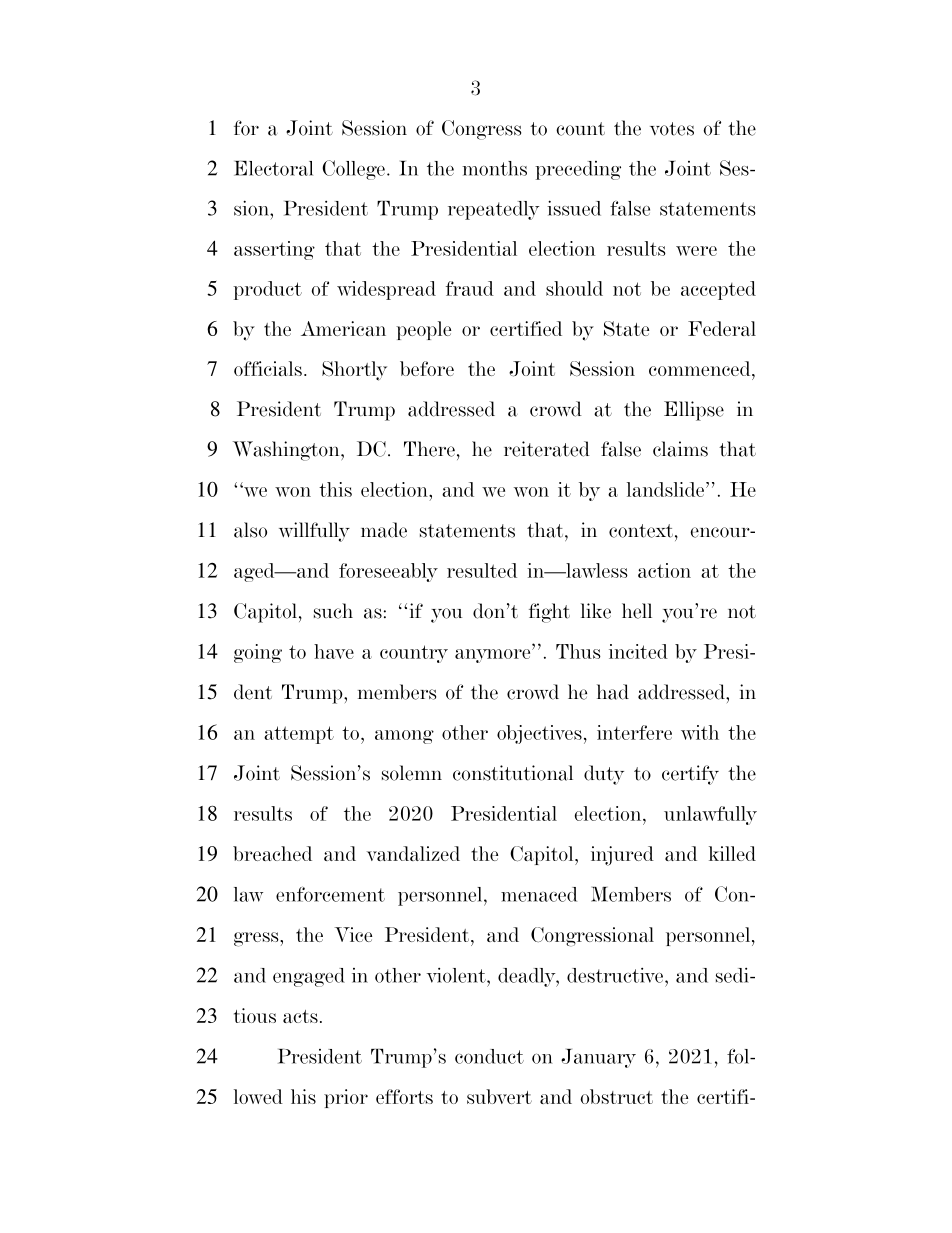 The width and height of the screenshot is (952, 1233). Describe the element at coordinates (672, 129) in the screenshot. I see `votes` at that location.
